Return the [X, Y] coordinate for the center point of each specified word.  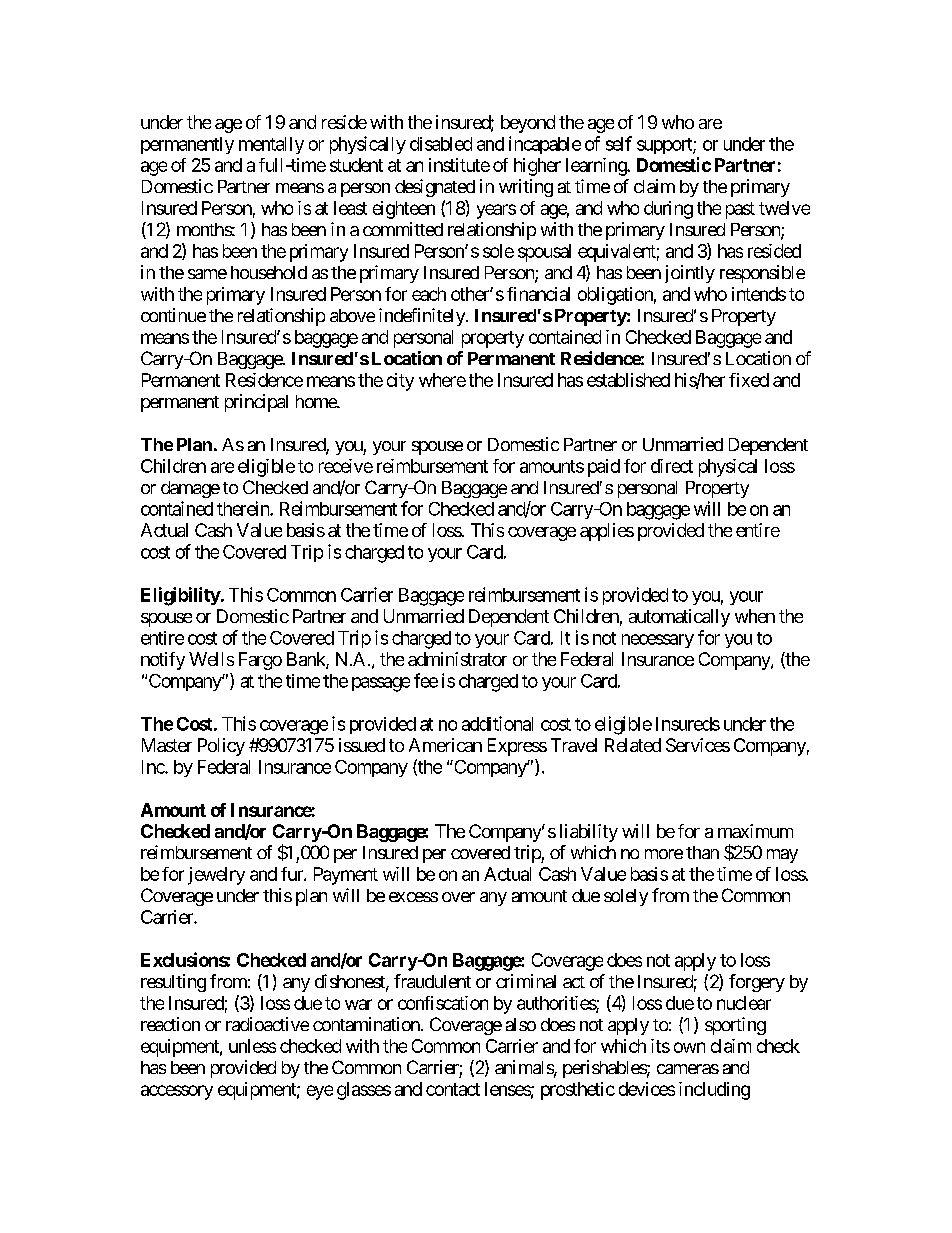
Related [633, 745]
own [689, 1047]
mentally [271, 145]
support [665, 146]
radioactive [267, 1024]
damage [190, 489]
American [445, 745]
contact [453, 1089]
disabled [441, 144]
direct [672, 466]
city [400, 382]
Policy [221, 747]
